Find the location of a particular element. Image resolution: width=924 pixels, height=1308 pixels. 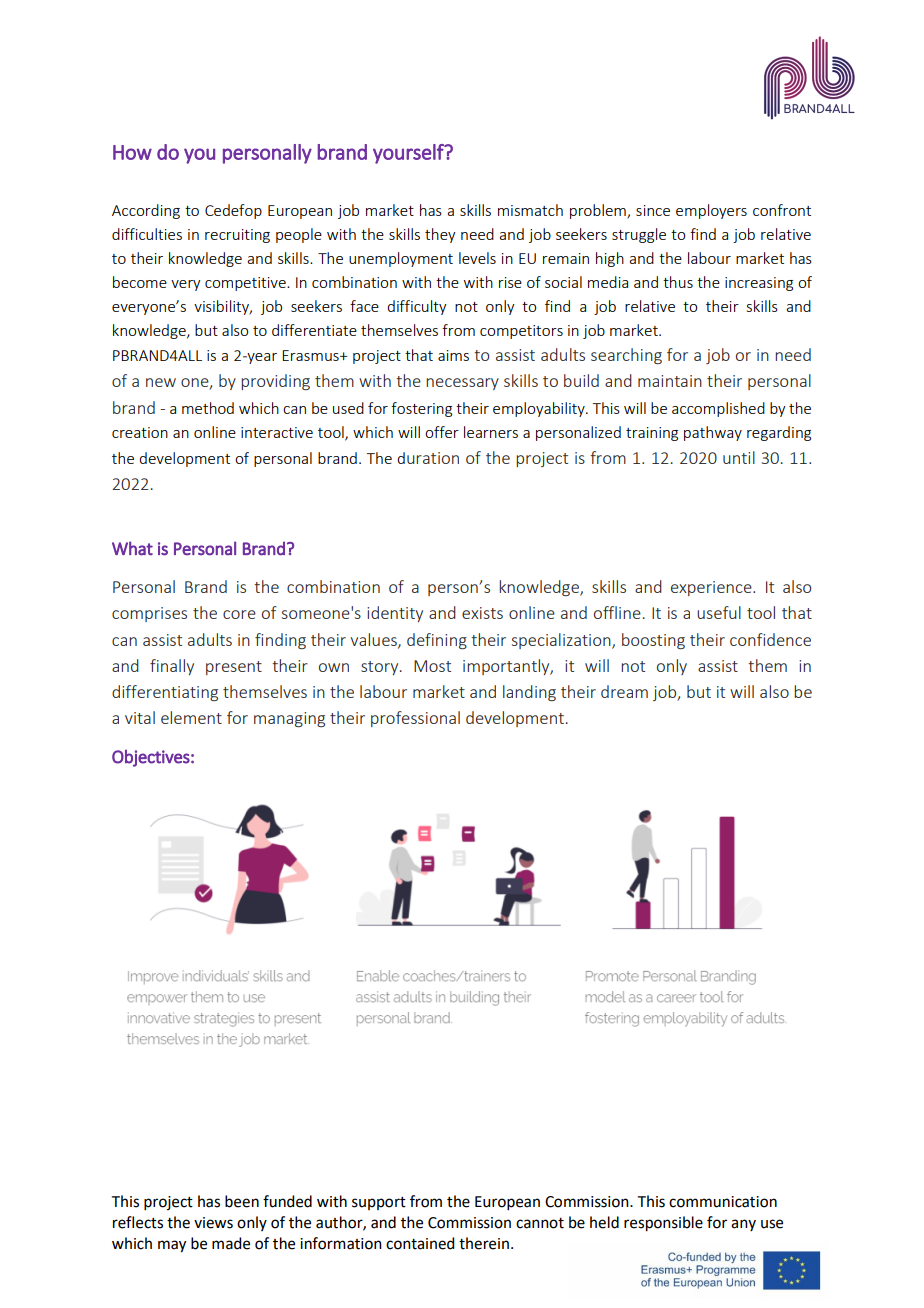

pathway is located at coordinates (713, 433).
